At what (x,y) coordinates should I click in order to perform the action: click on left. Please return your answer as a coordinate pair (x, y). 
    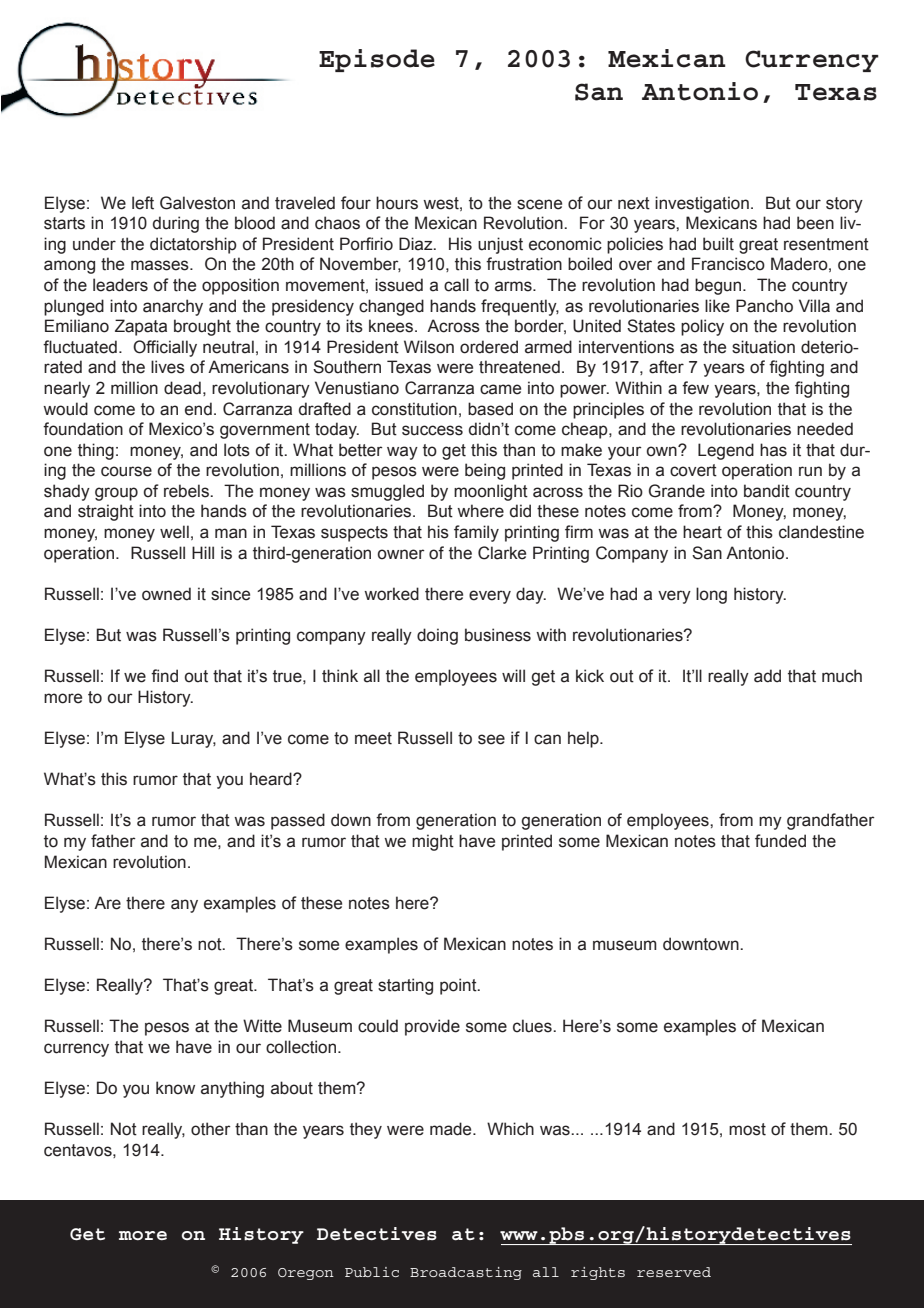
    Looking at the image, I should click on (143, 203).
